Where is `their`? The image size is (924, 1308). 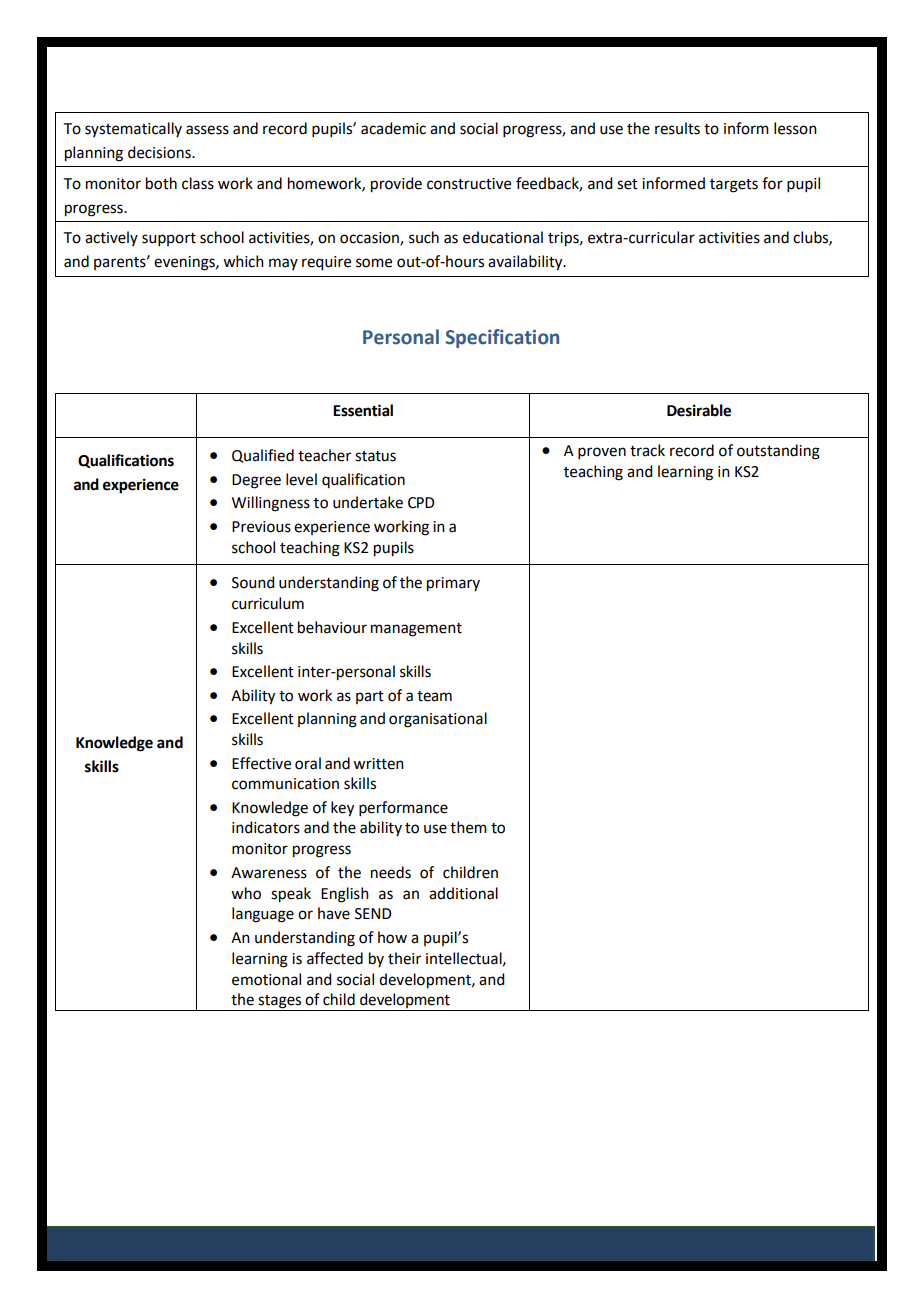 their is located at coordinates (404, 958).
